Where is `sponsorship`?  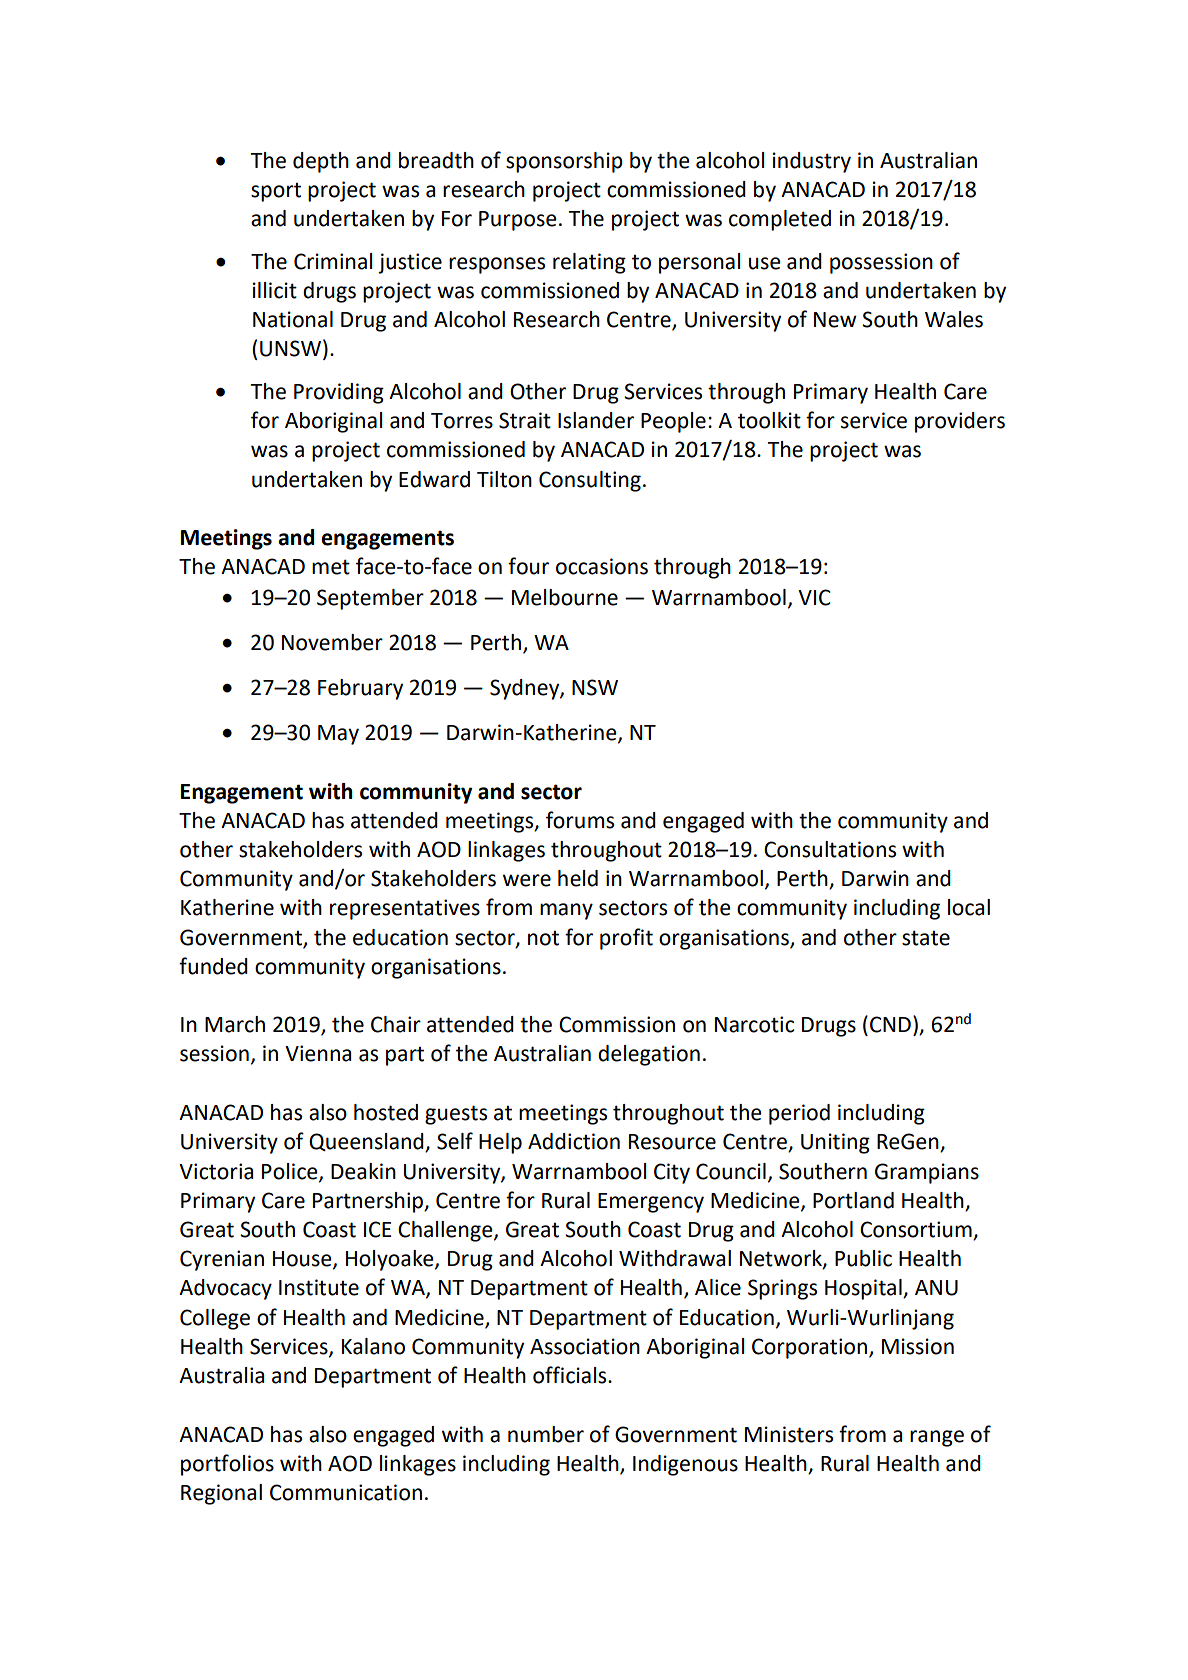
sponsorship is located at coordinates (564, 162).
